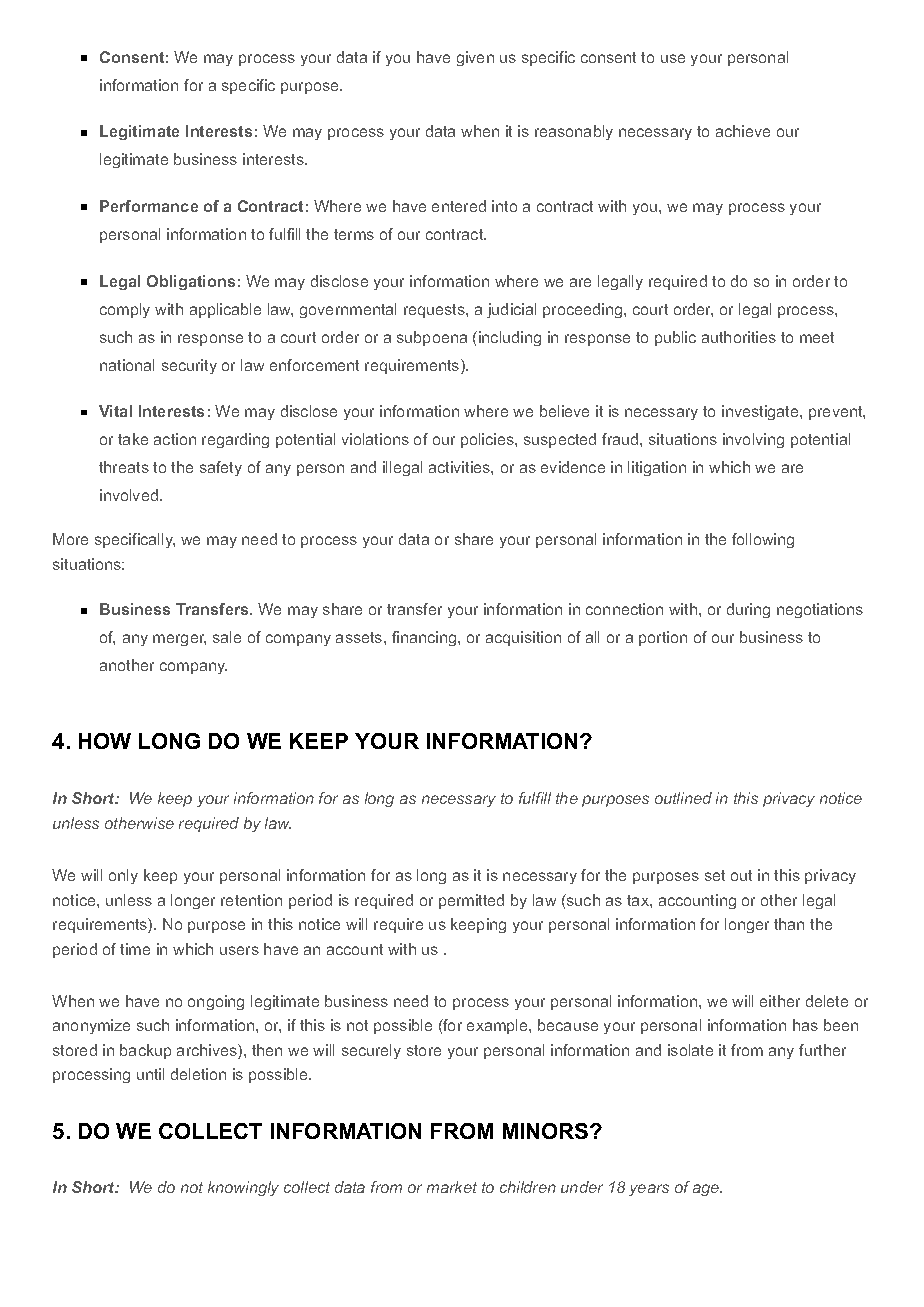 The image size is (924, 1307). I want to click on achieve, so click(743, 131).
